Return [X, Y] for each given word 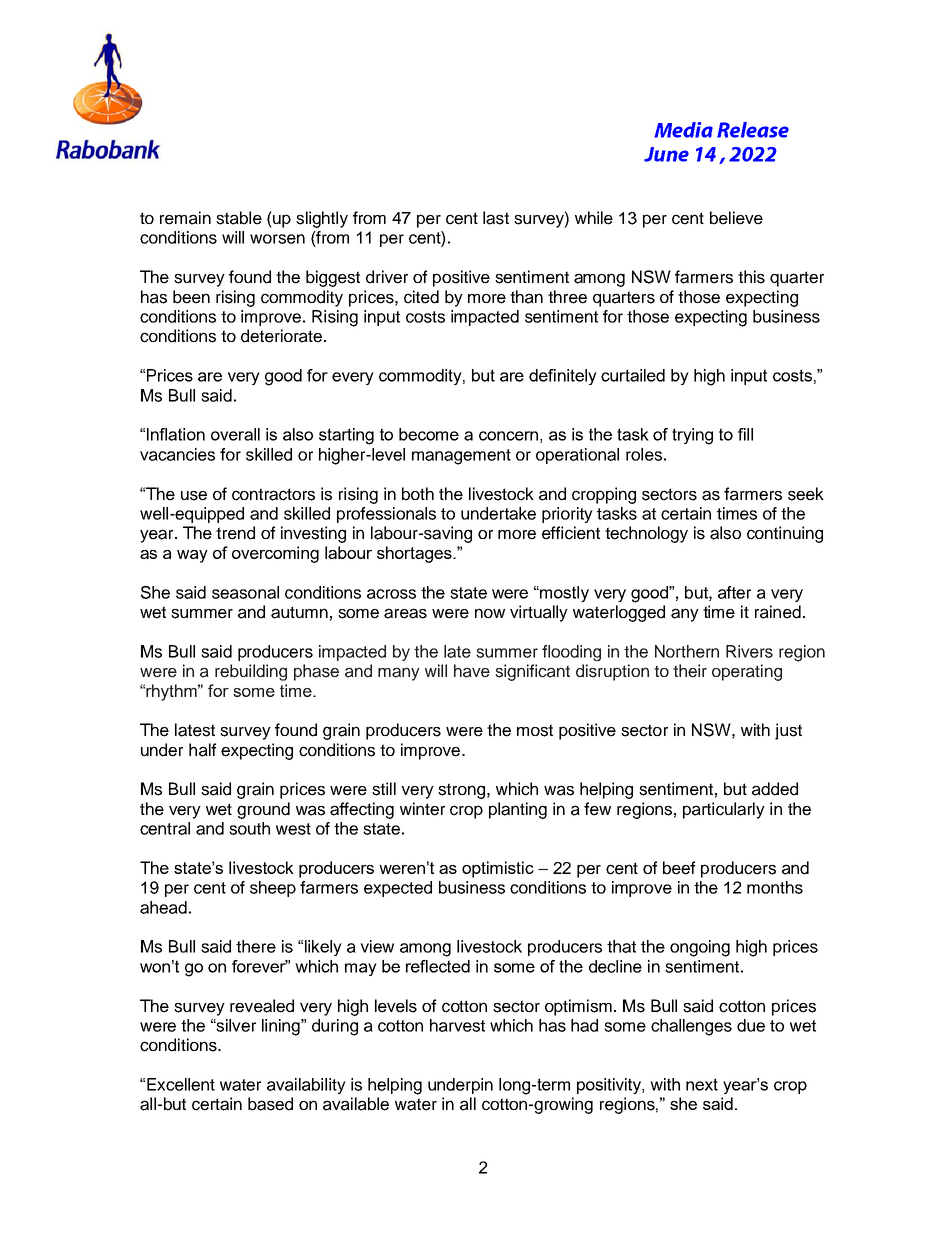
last [496, 218]
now [490, 613]
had [584, 1025]
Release [753, 130]
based [270, 1104]
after [734, 592]
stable [239, 218]
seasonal [245, 592]
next [702, 1084]
